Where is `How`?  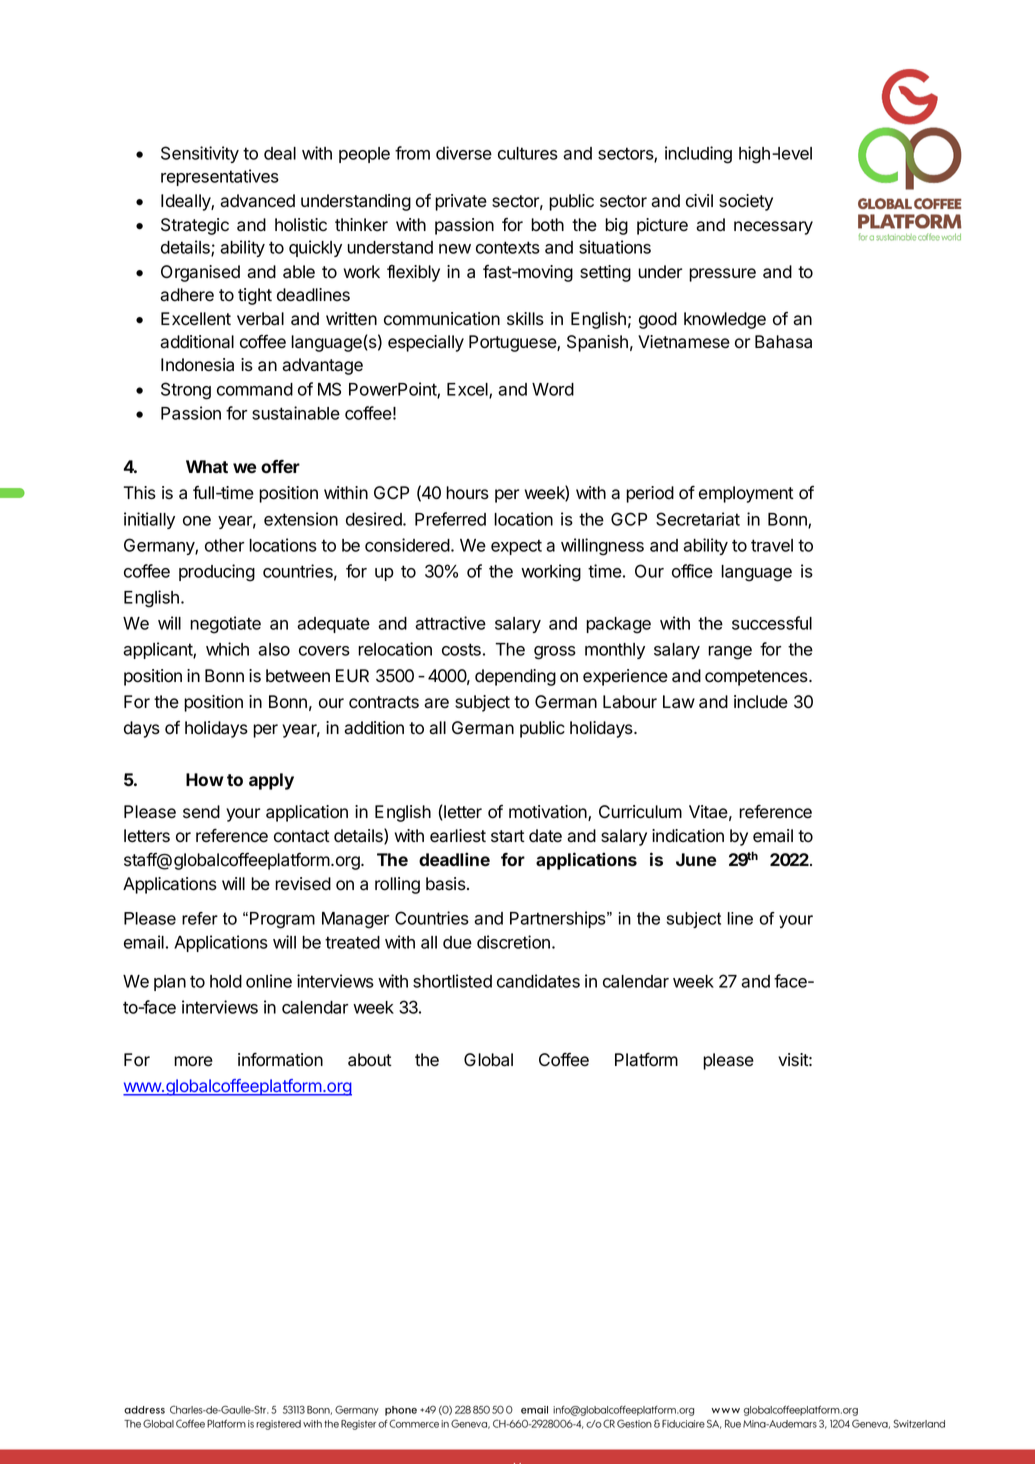
How is located at coordinates (205, 780).
